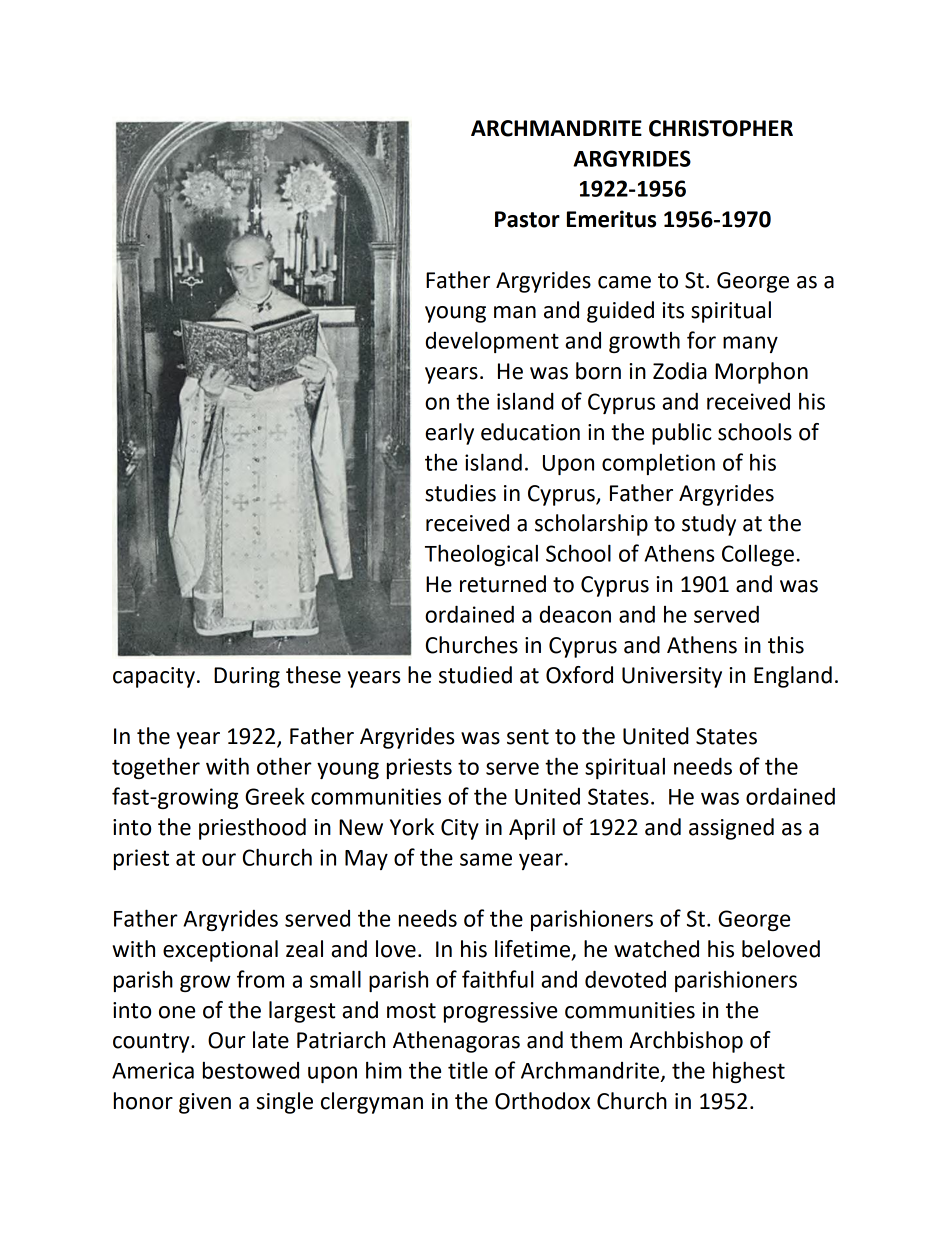 The image size is (952, 1233). Describe the element at coordinates (503, 584) in the screenshot. I see `returned` at that location.
